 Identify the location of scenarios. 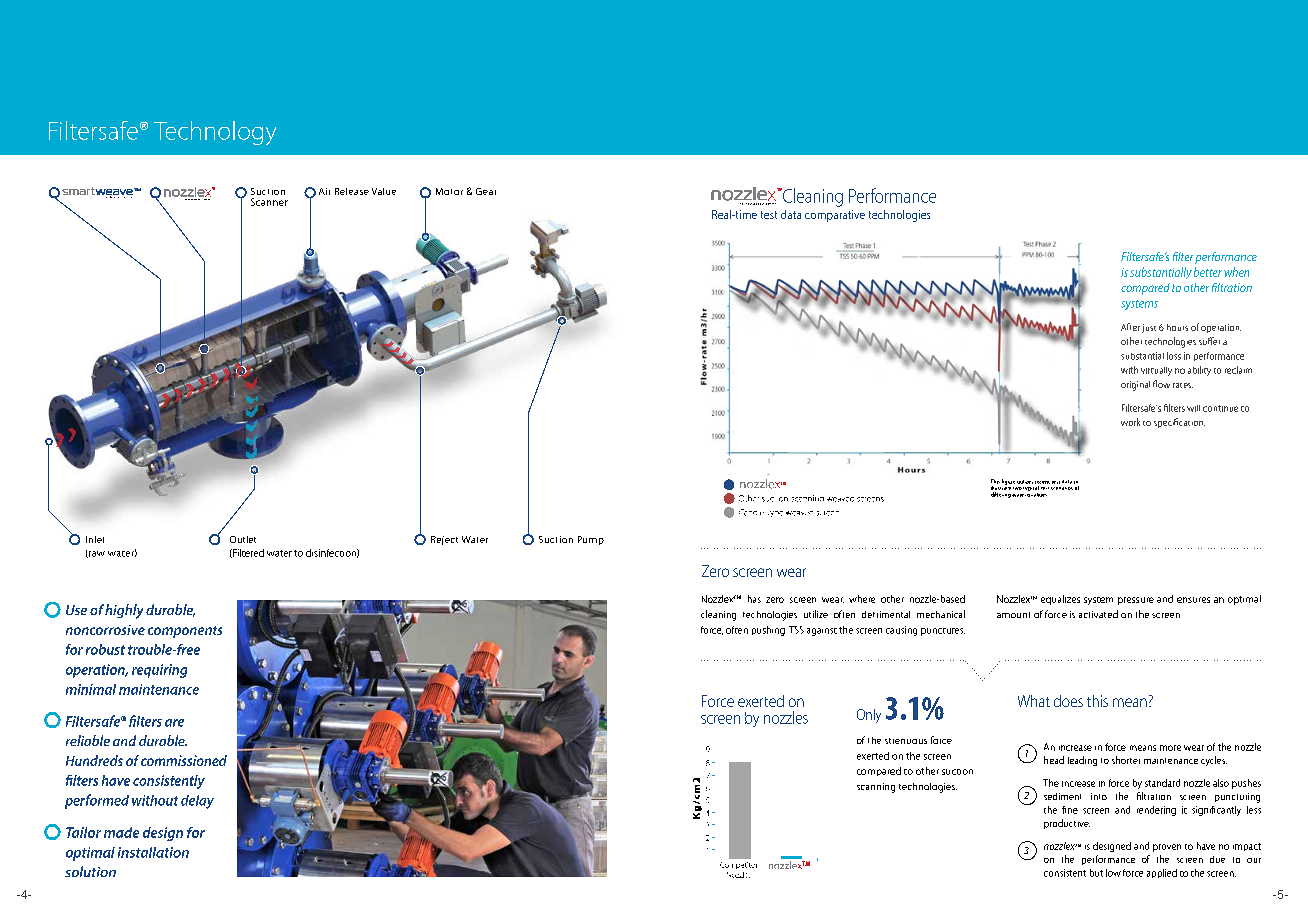
(1062, 488).
